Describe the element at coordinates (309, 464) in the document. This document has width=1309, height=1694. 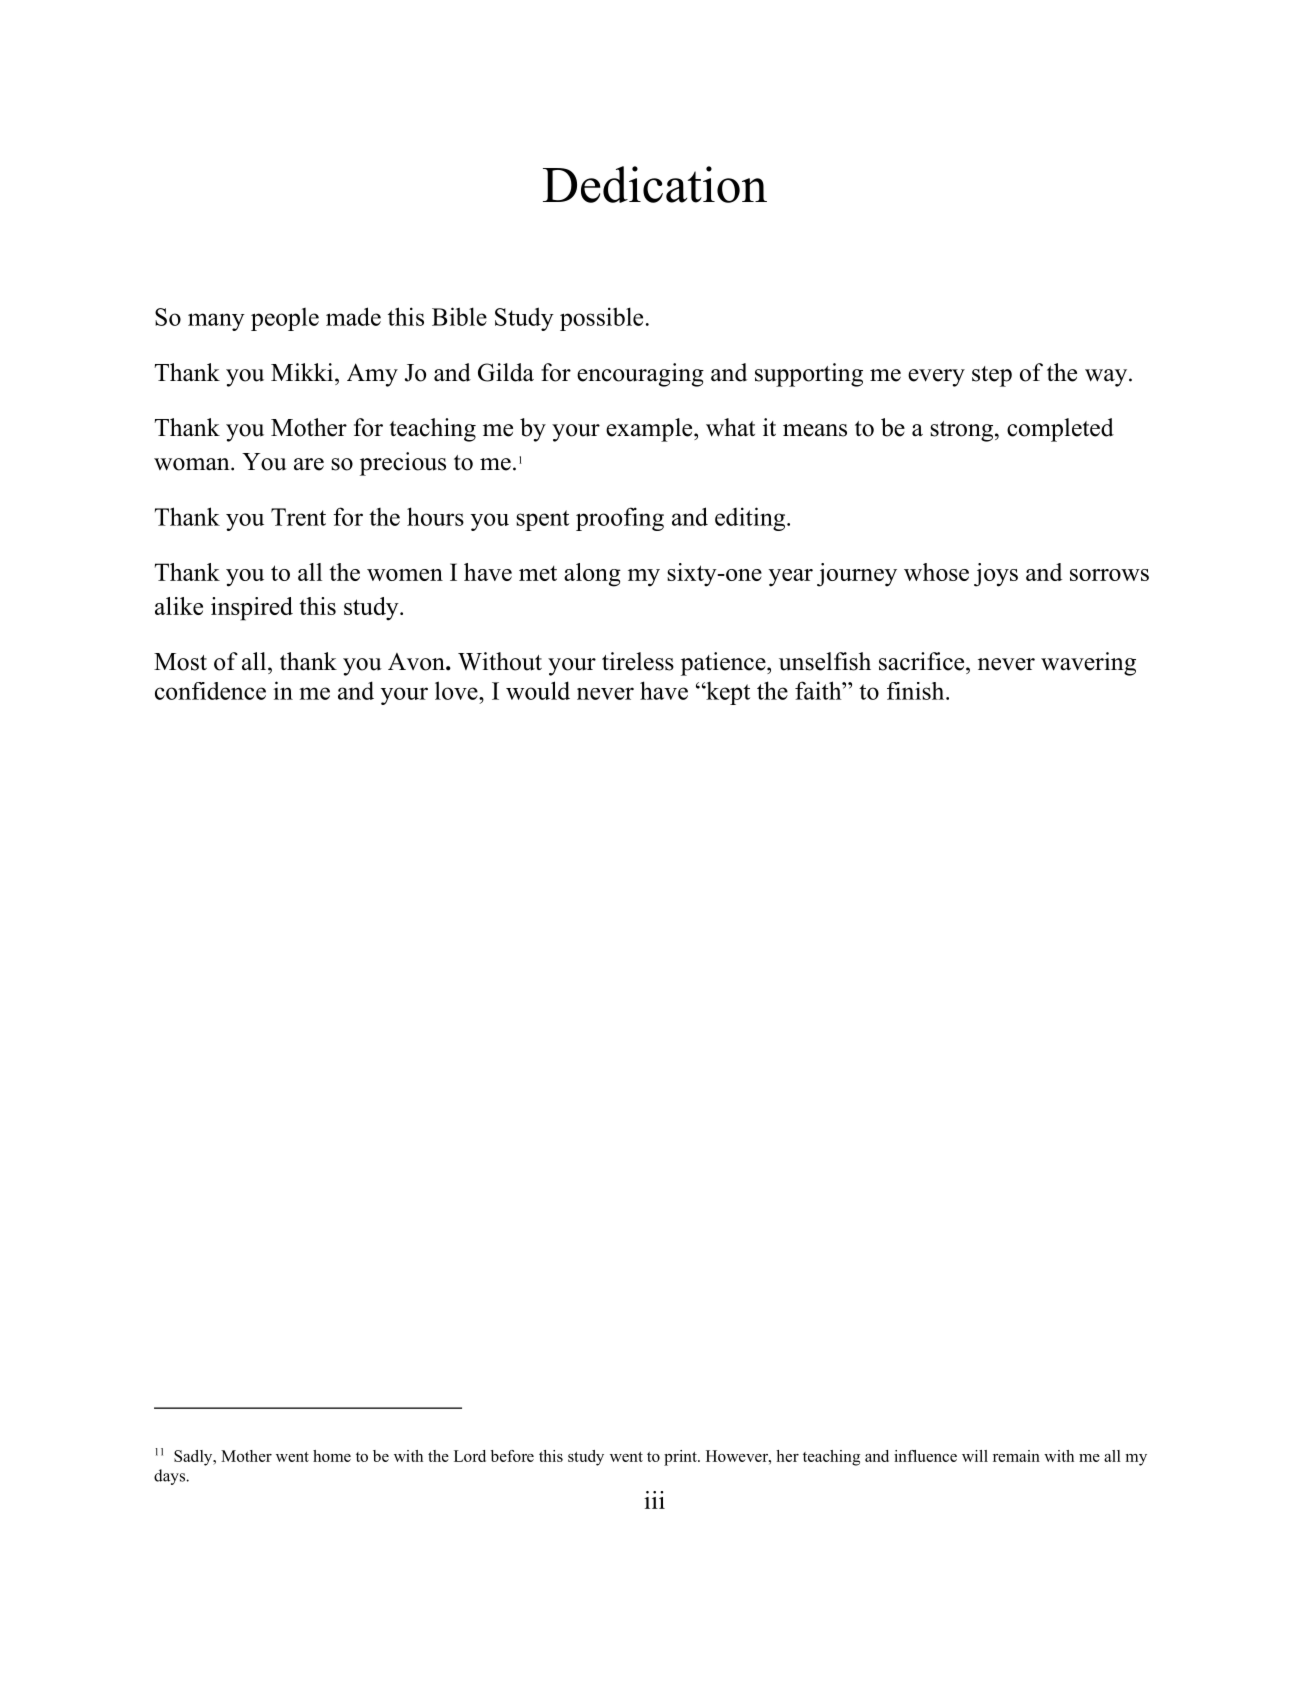
I see `are` at that location.
